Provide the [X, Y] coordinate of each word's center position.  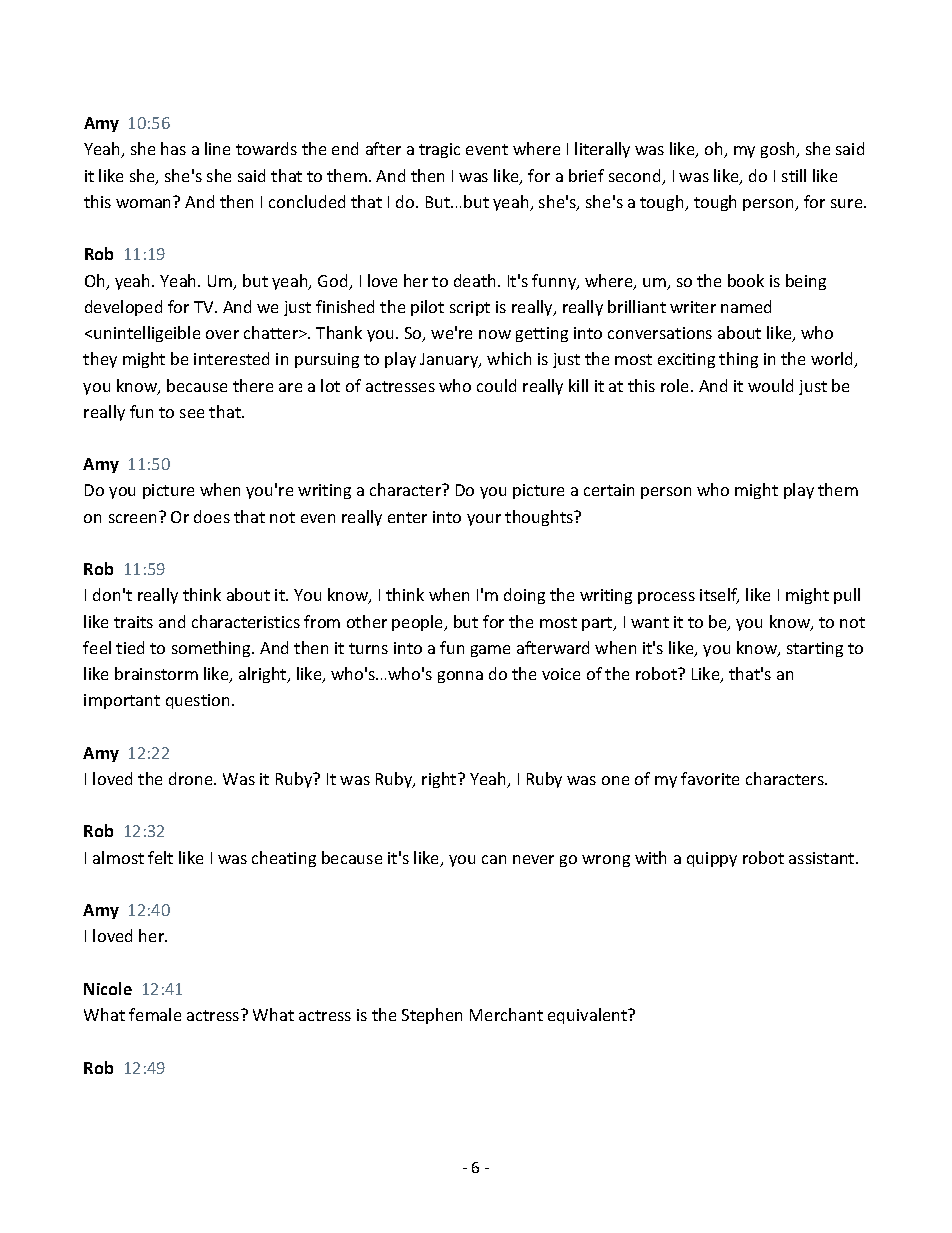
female [155, 1014]
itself [719, 596]
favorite [710, 778]
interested [231, 358]
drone [192, 778]
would [770, 385]
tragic [439, 150]
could [496, 385]
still [794, 175]
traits [133, 622]
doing [524, 596]
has [173, 148]
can [494, 859]
